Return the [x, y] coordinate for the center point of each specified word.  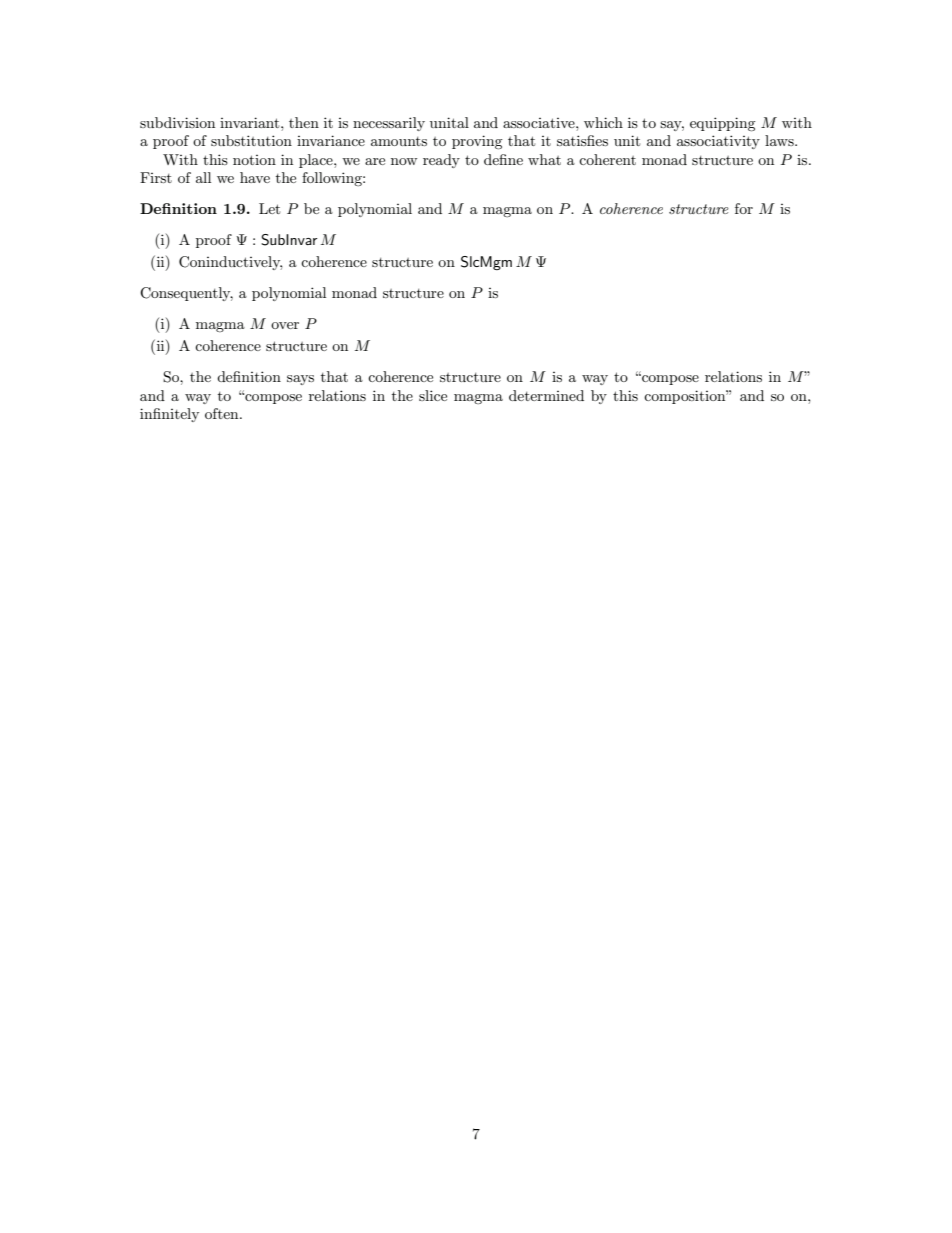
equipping [723, 124]
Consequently [186, 294]
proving [477, 142]
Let [269, 208]
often [223, 413]
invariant [251, 122]
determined [546, 395]
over [285, 325]
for [744, 208]
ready [441, 161]
